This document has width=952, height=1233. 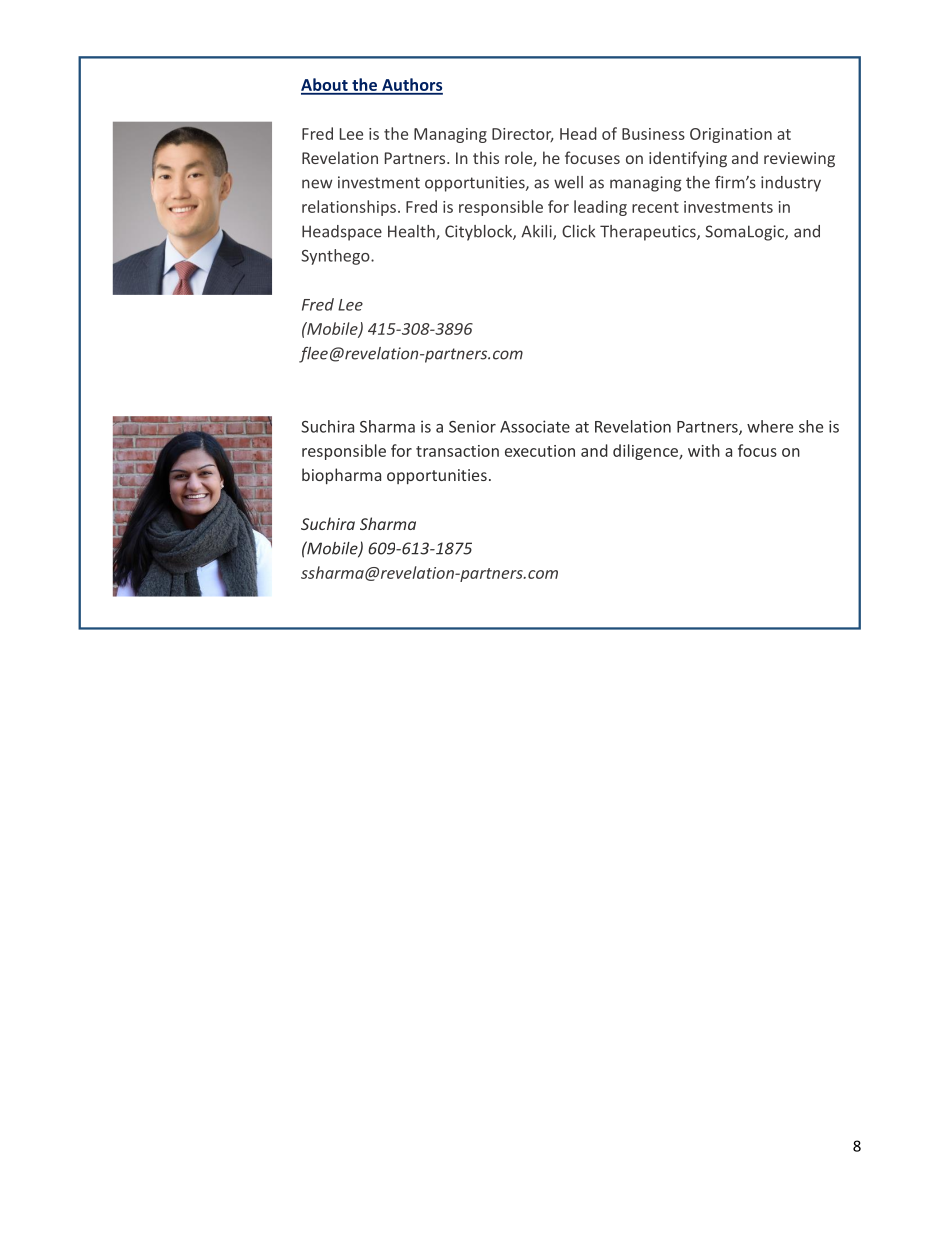 I want to click on Director, so click(x=523, y=135).
